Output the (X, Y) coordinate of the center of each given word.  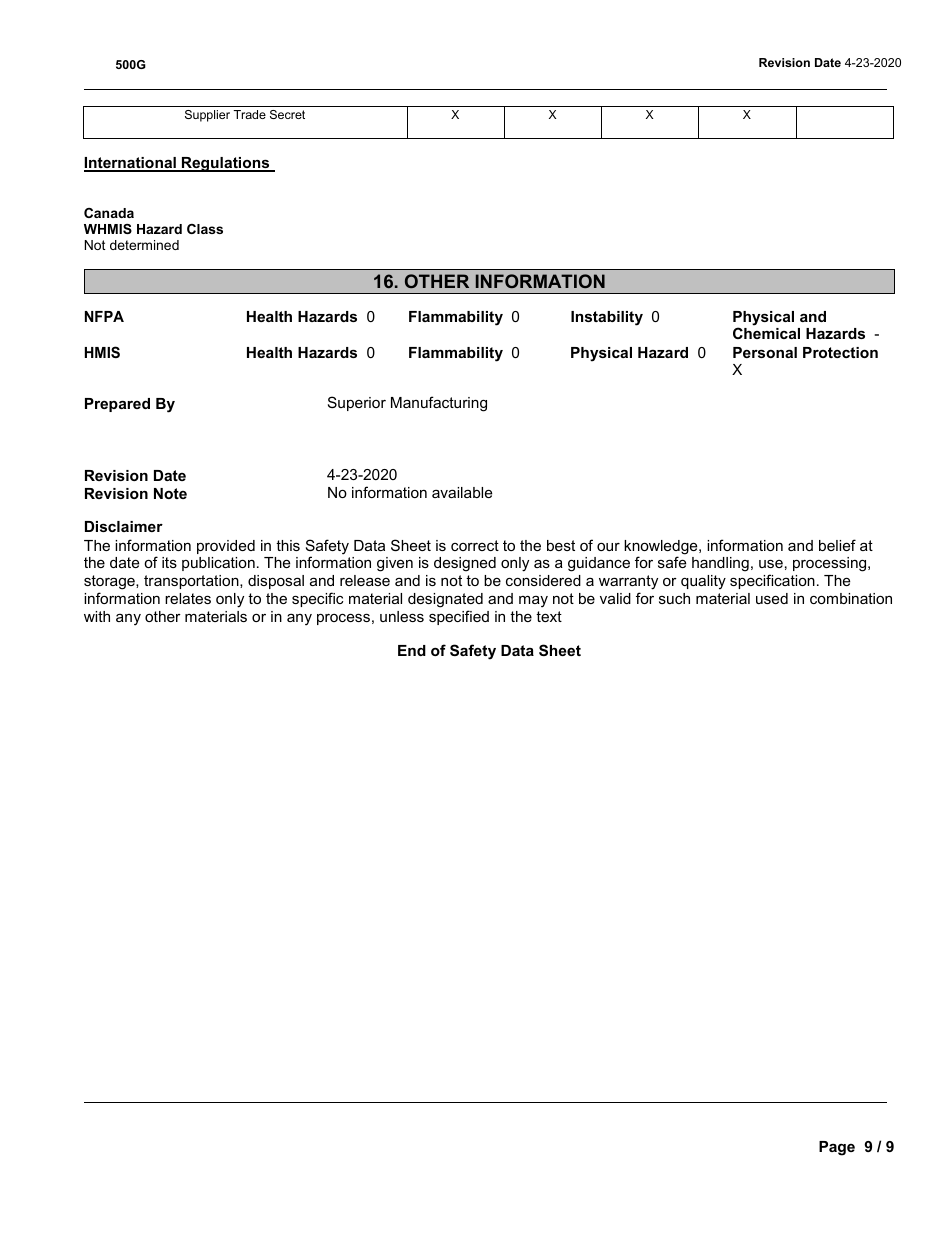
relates (188, 598)
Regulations (226, 164)
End (412, 650)
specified (459, 617)
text (549, 616)
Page (837, 1148)
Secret (287, 114)
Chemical (766, 333)
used (772, 598)
